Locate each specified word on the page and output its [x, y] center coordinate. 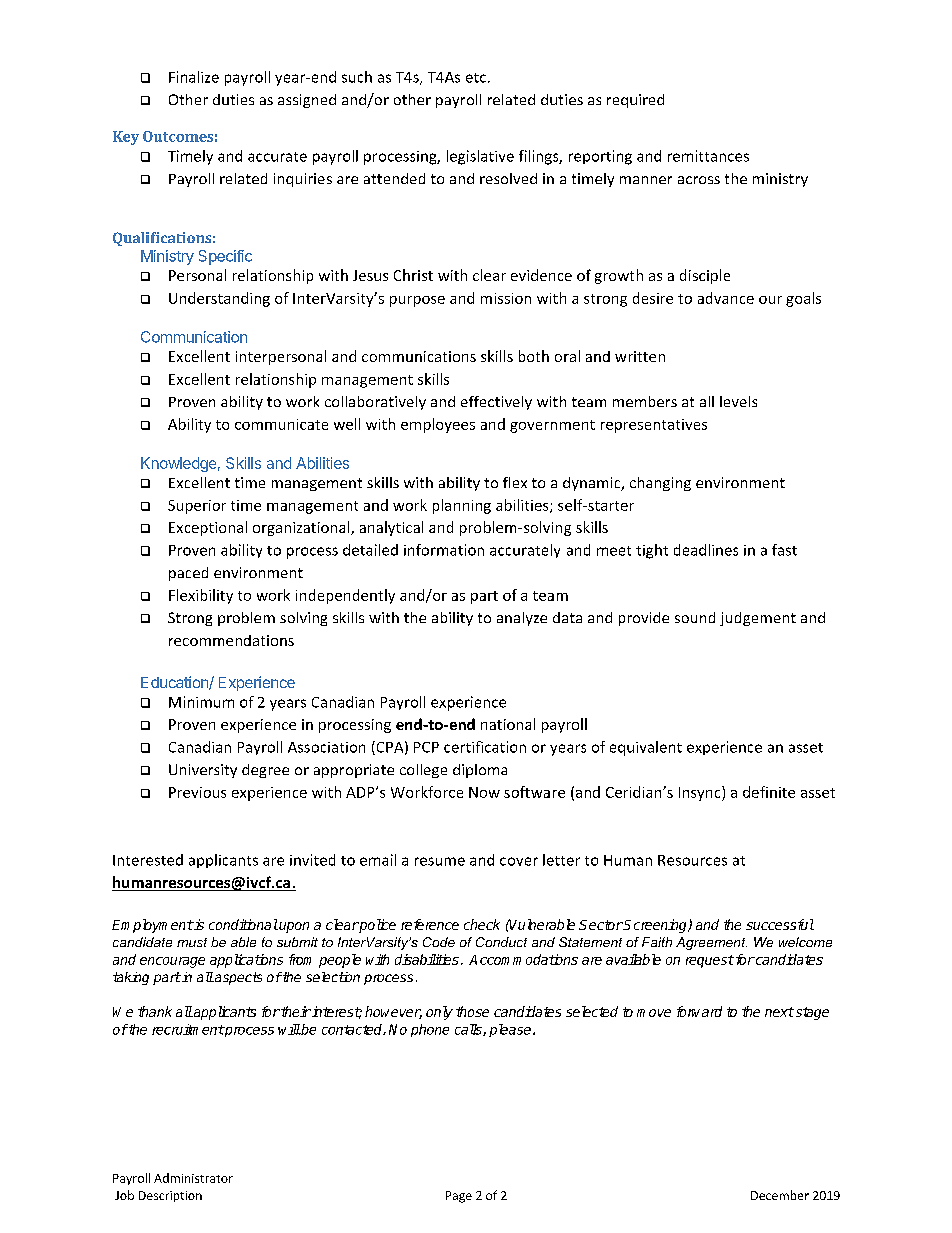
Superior [197, 507]
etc [476, 78]
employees [438, 425]
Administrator [193, 1178]
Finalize [194, 77]
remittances [708, 156]
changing [660, 484]
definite [769, 792]
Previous [197, 792]
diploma [480, 771]
